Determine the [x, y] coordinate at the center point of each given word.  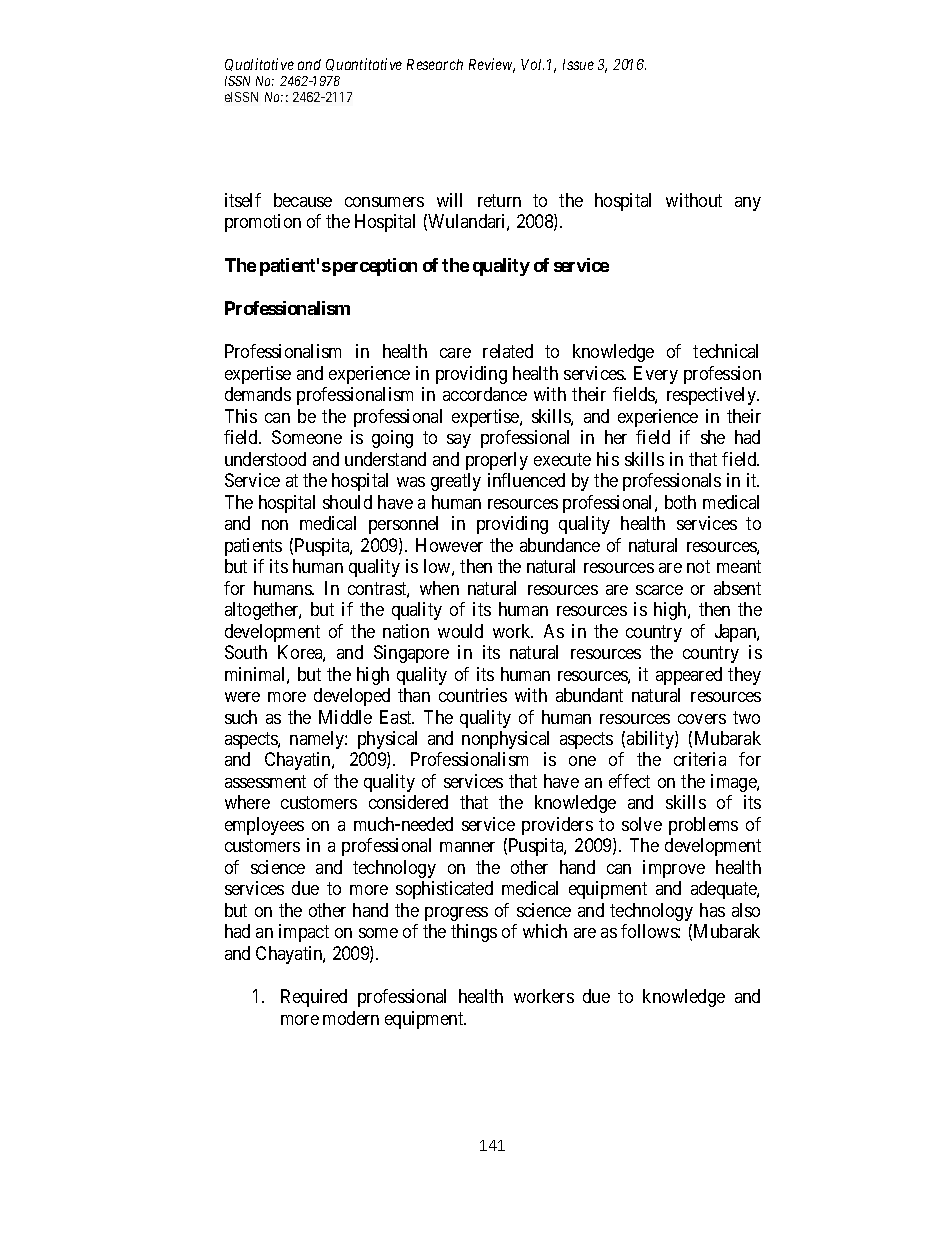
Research [435, 64]
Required [314, 998]
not [698, 566]
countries [473, 695]
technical [725, 351]
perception [375, 267]
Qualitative [259, 64]
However [449, 545]
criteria [700, 759]
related [508, 351]
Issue [578, 64]
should [347, 502]
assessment [265, 781]
